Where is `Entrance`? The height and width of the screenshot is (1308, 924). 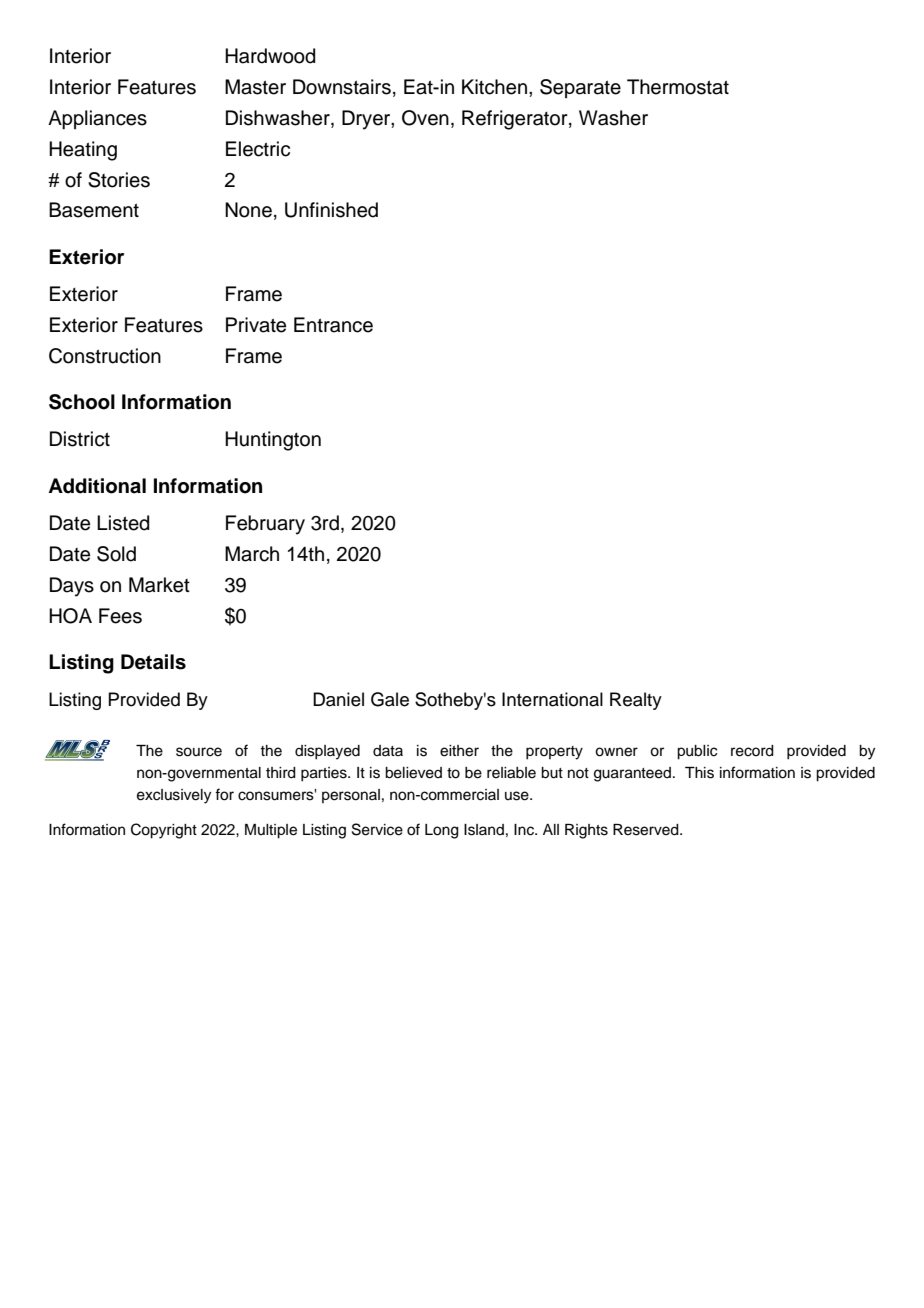
Entrance is located at coordinates (333, 325).
